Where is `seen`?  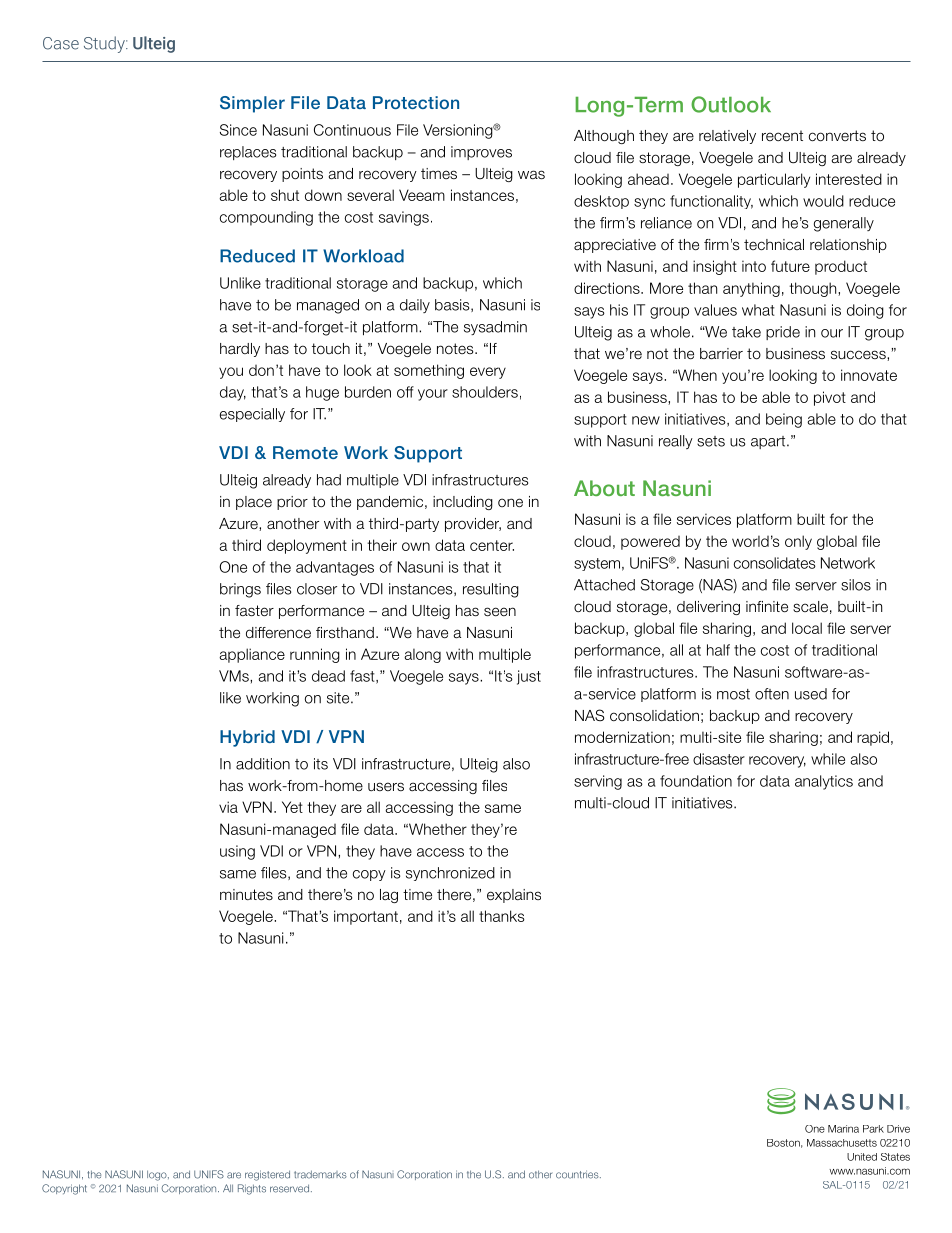
seen is located at coordinates (500, 612).
